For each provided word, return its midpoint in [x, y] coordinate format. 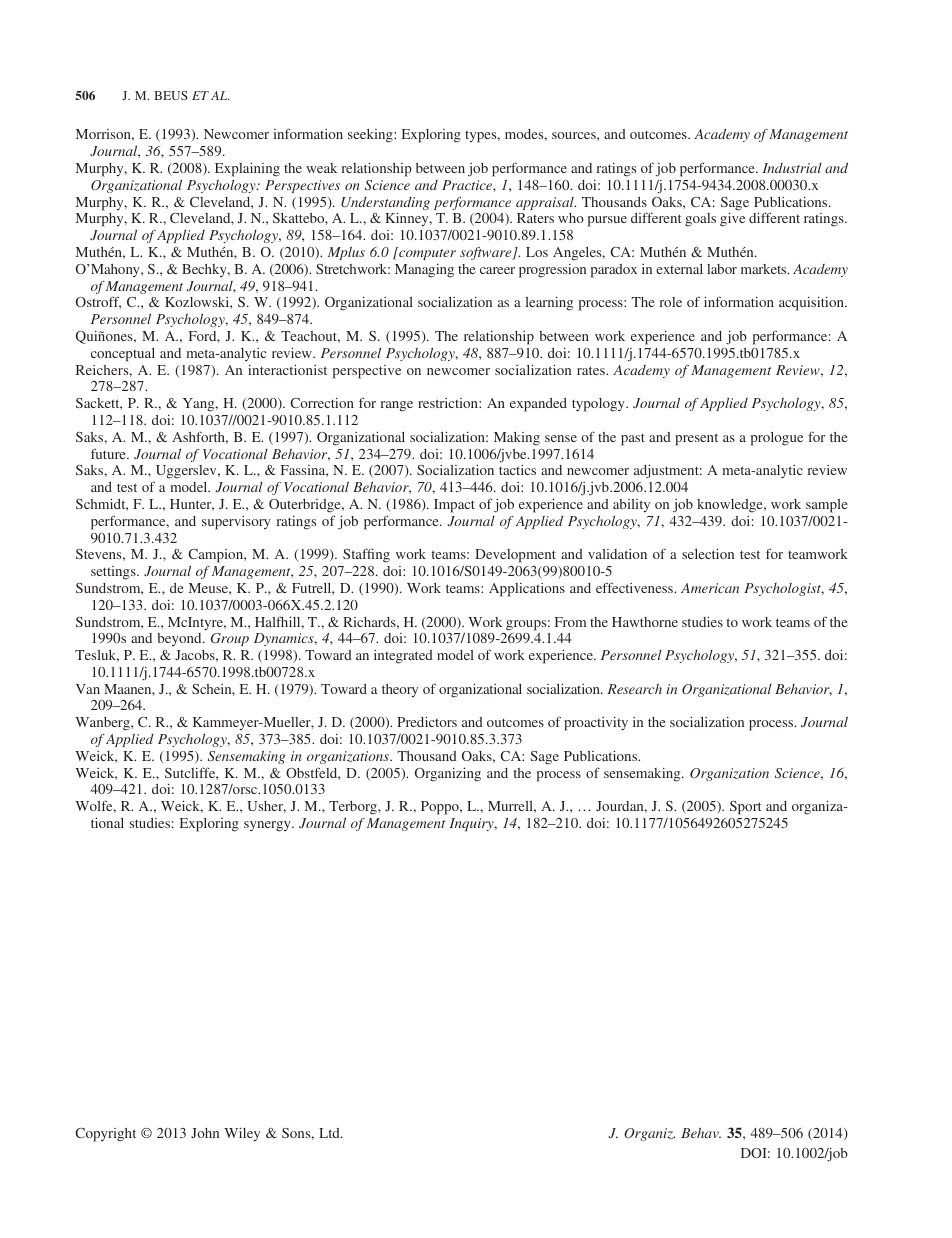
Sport [746, 808]
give [732, 219]
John [205, 1133]
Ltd [330, 1133]
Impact [454, 506]
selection [708, 553]
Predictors [427, 721]
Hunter [192, 505]
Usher [266, 807]
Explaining [247, 169]
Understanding [385, 205]
